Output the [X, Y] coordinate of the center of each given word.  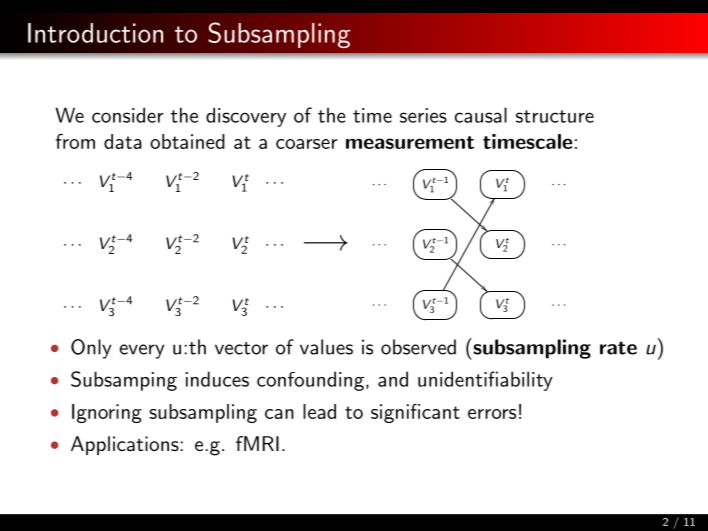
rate [618, 348]
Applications [125, 445]
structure [555, 116]
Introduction [95, 33]
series [423, 115]
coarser [306, 144]
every [142, 351]
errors [492, 414]
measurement [410, 142]
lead [319, 411]
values [326, 347]
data [123, 141]
